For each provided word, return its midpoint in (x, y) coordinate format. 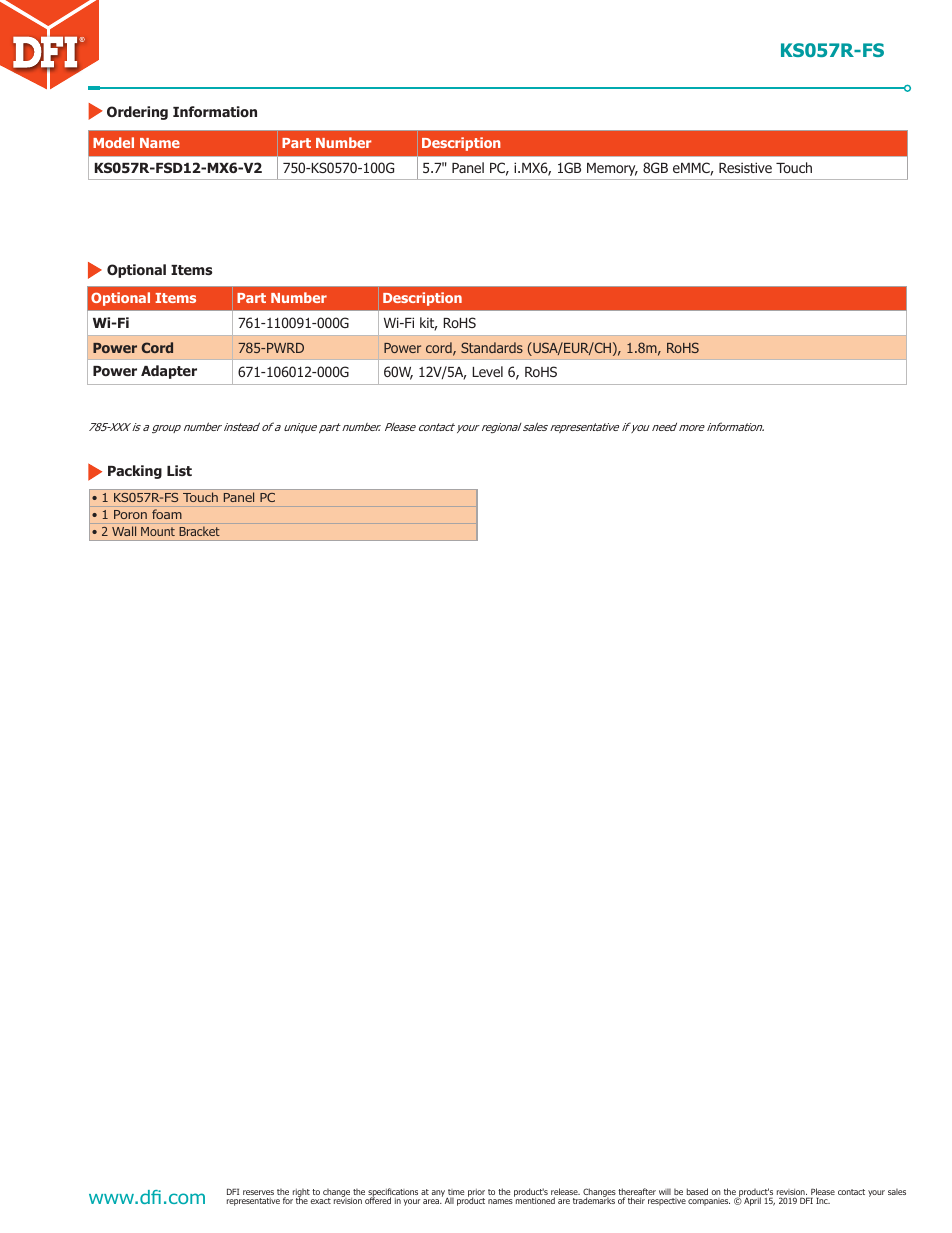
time (456, 1192)
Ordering (137, 113)
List (179, 470)
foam (167, 514)
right (301, 1194)
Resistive (745, 167)
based (697, 1191)
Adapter (169, 372)
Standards (492, 347)
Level (487, 371)
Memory (612, 169)
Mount (158, 531)
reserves (258, 1192)
